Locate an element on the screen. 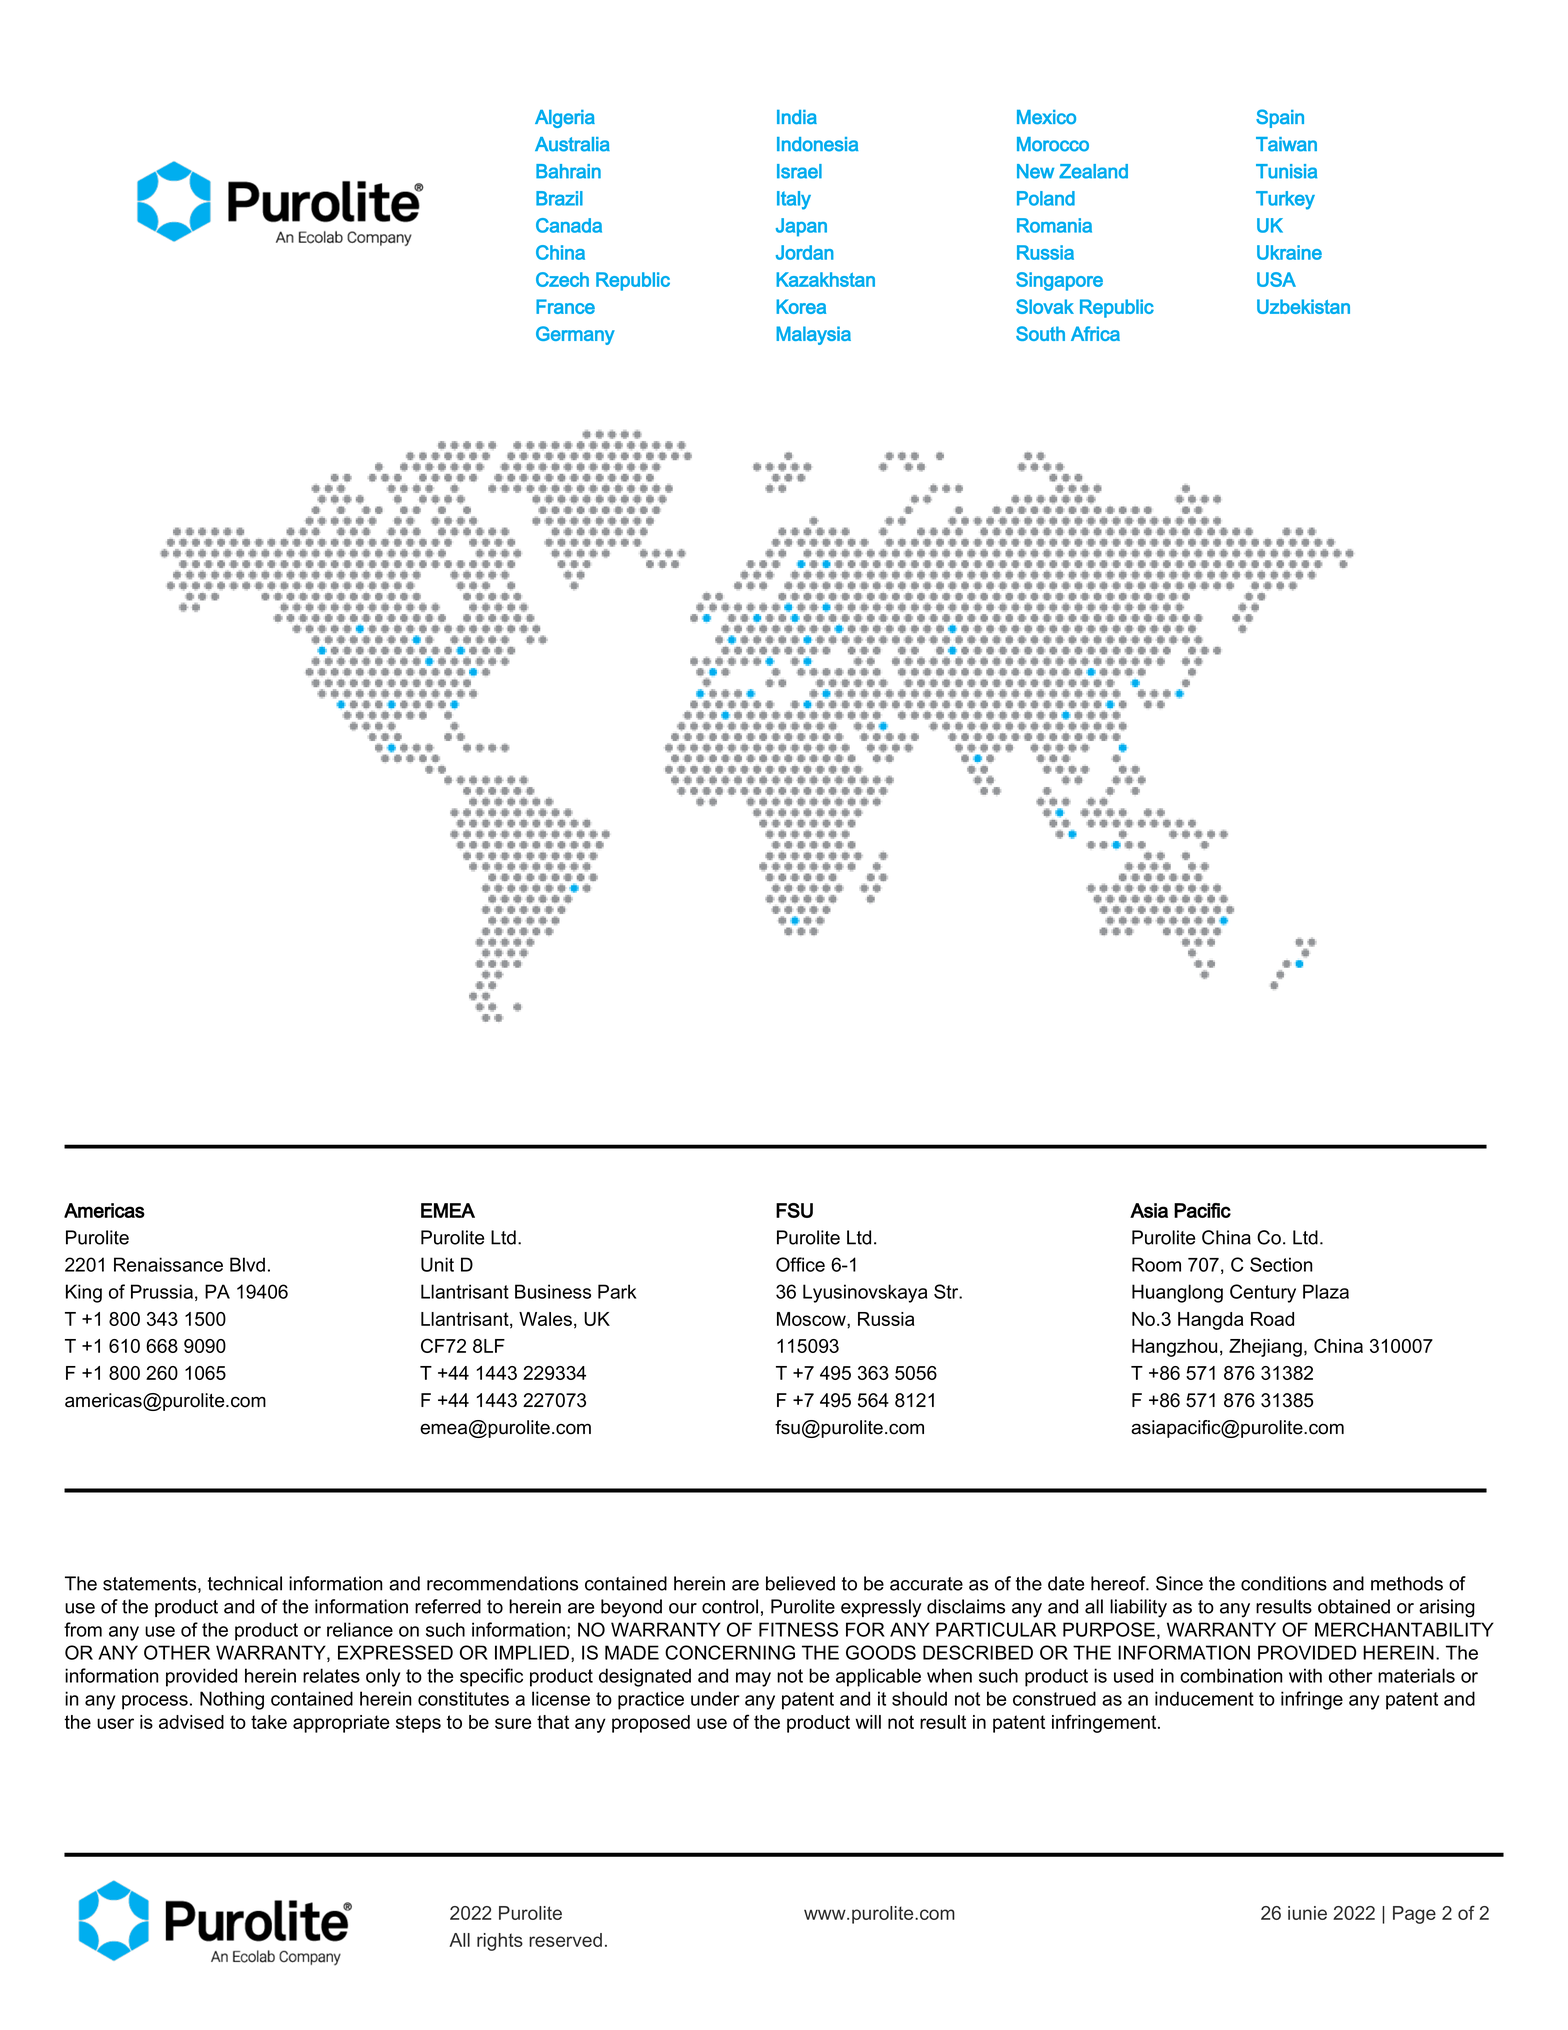  reserved is located at coordinates (565, 1940).
